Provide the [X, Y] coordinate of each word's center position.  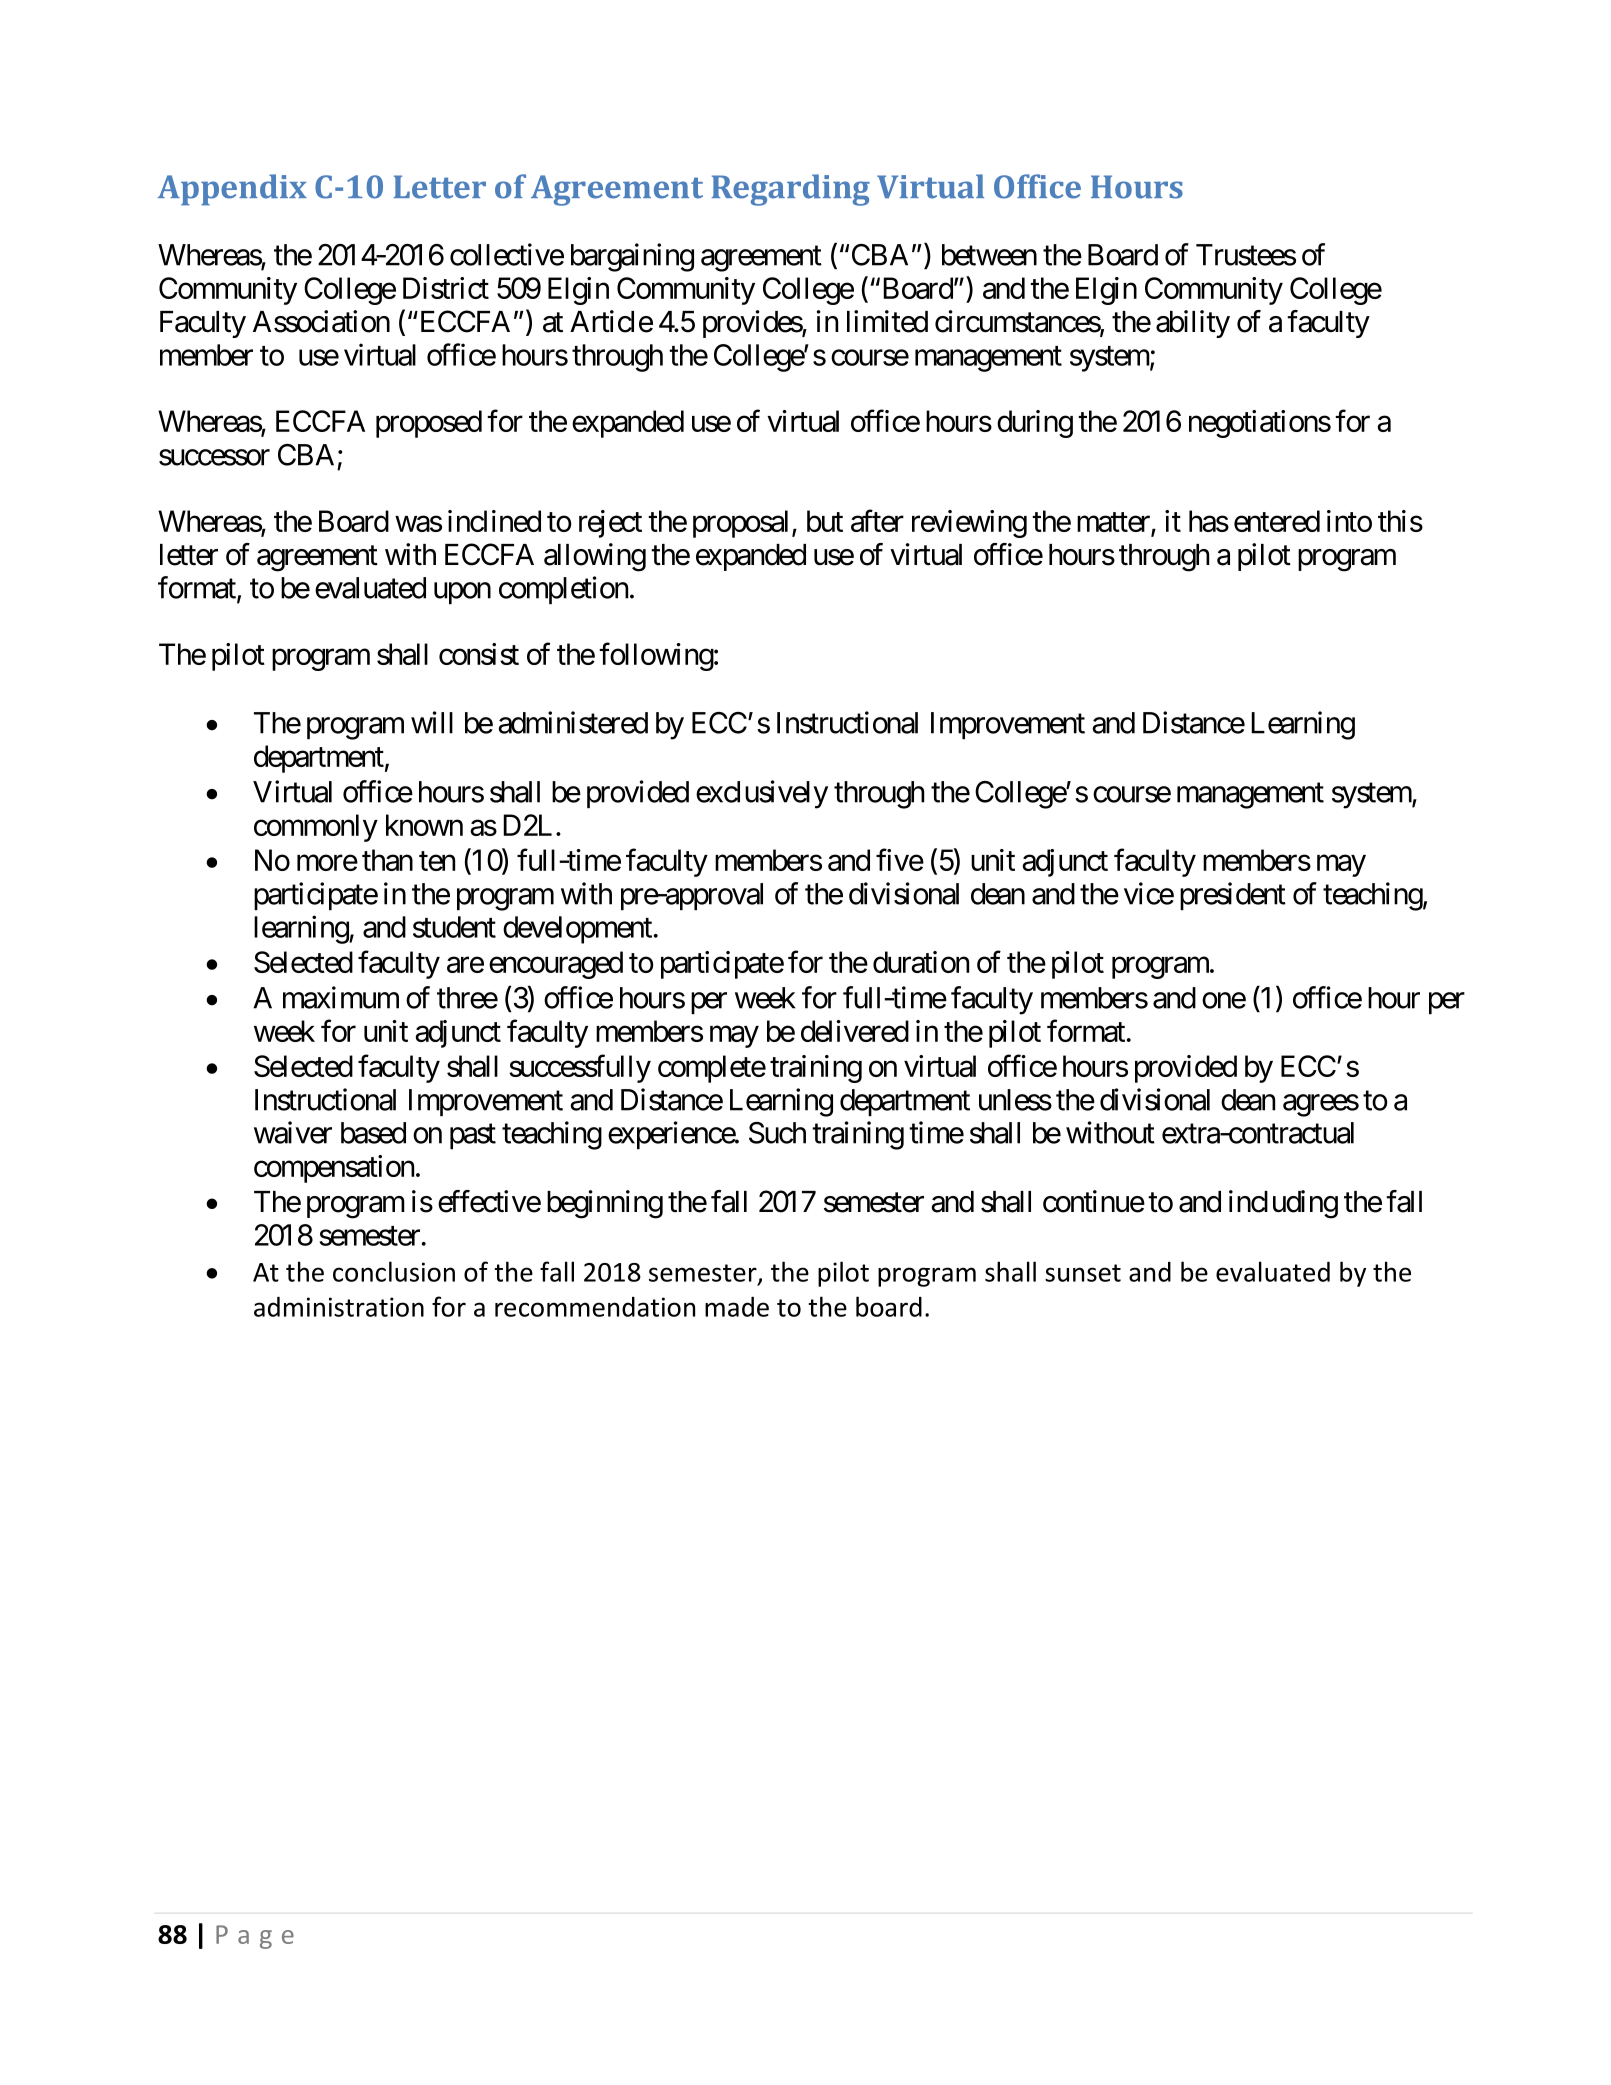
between [989, 255]
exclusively [762, 794]
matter [1114, 524]
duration [921, 962]
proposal [743, 524]
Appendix [232, 190]
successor [214, 457]
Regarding [791, 190]
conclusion [394, 1271]
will [432, 722]
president [1233, 896]
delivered [855, 1031]
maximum [341, 997]
